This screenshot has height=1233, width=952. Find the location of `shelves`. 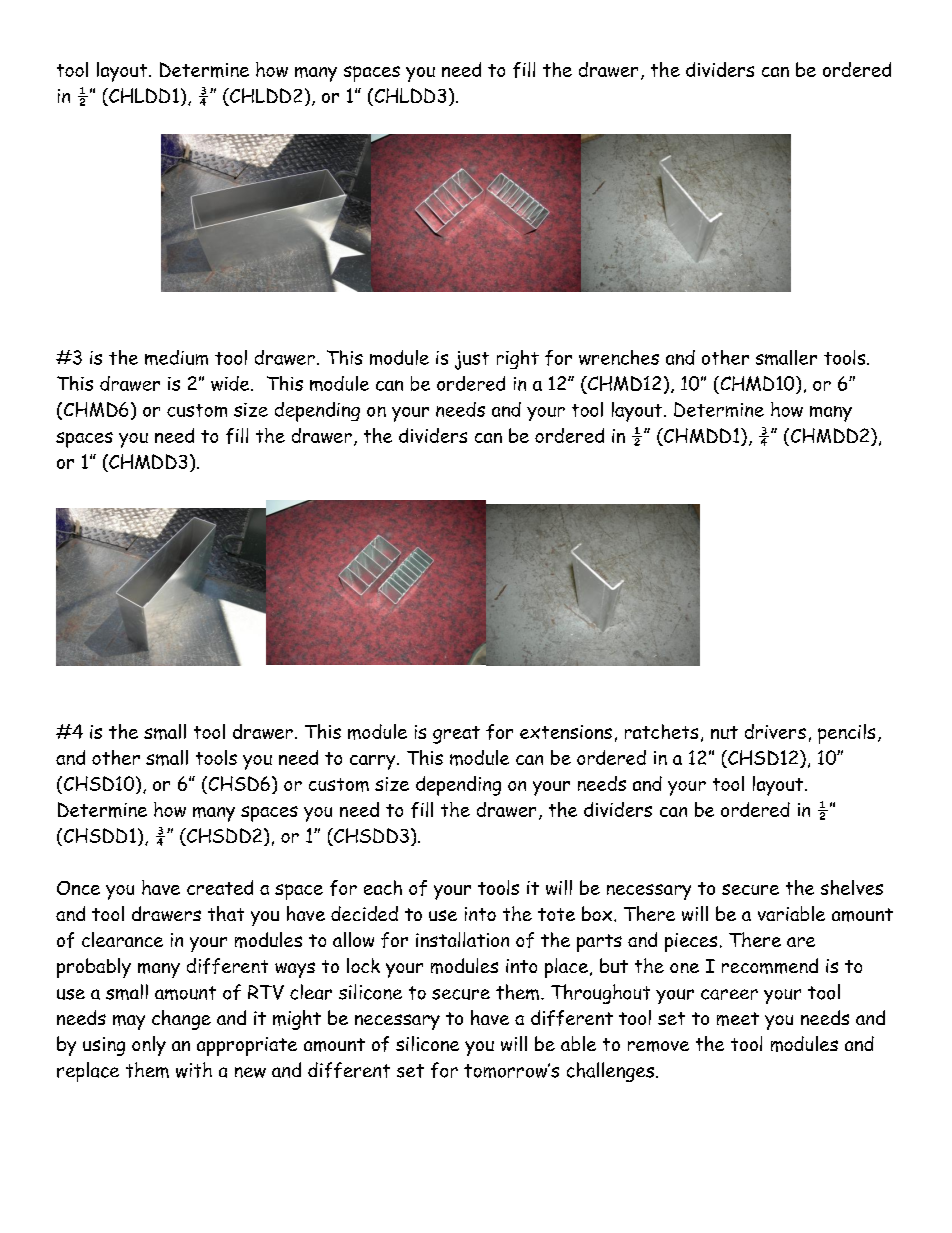

shelves is located at coordinates (852, 887).
